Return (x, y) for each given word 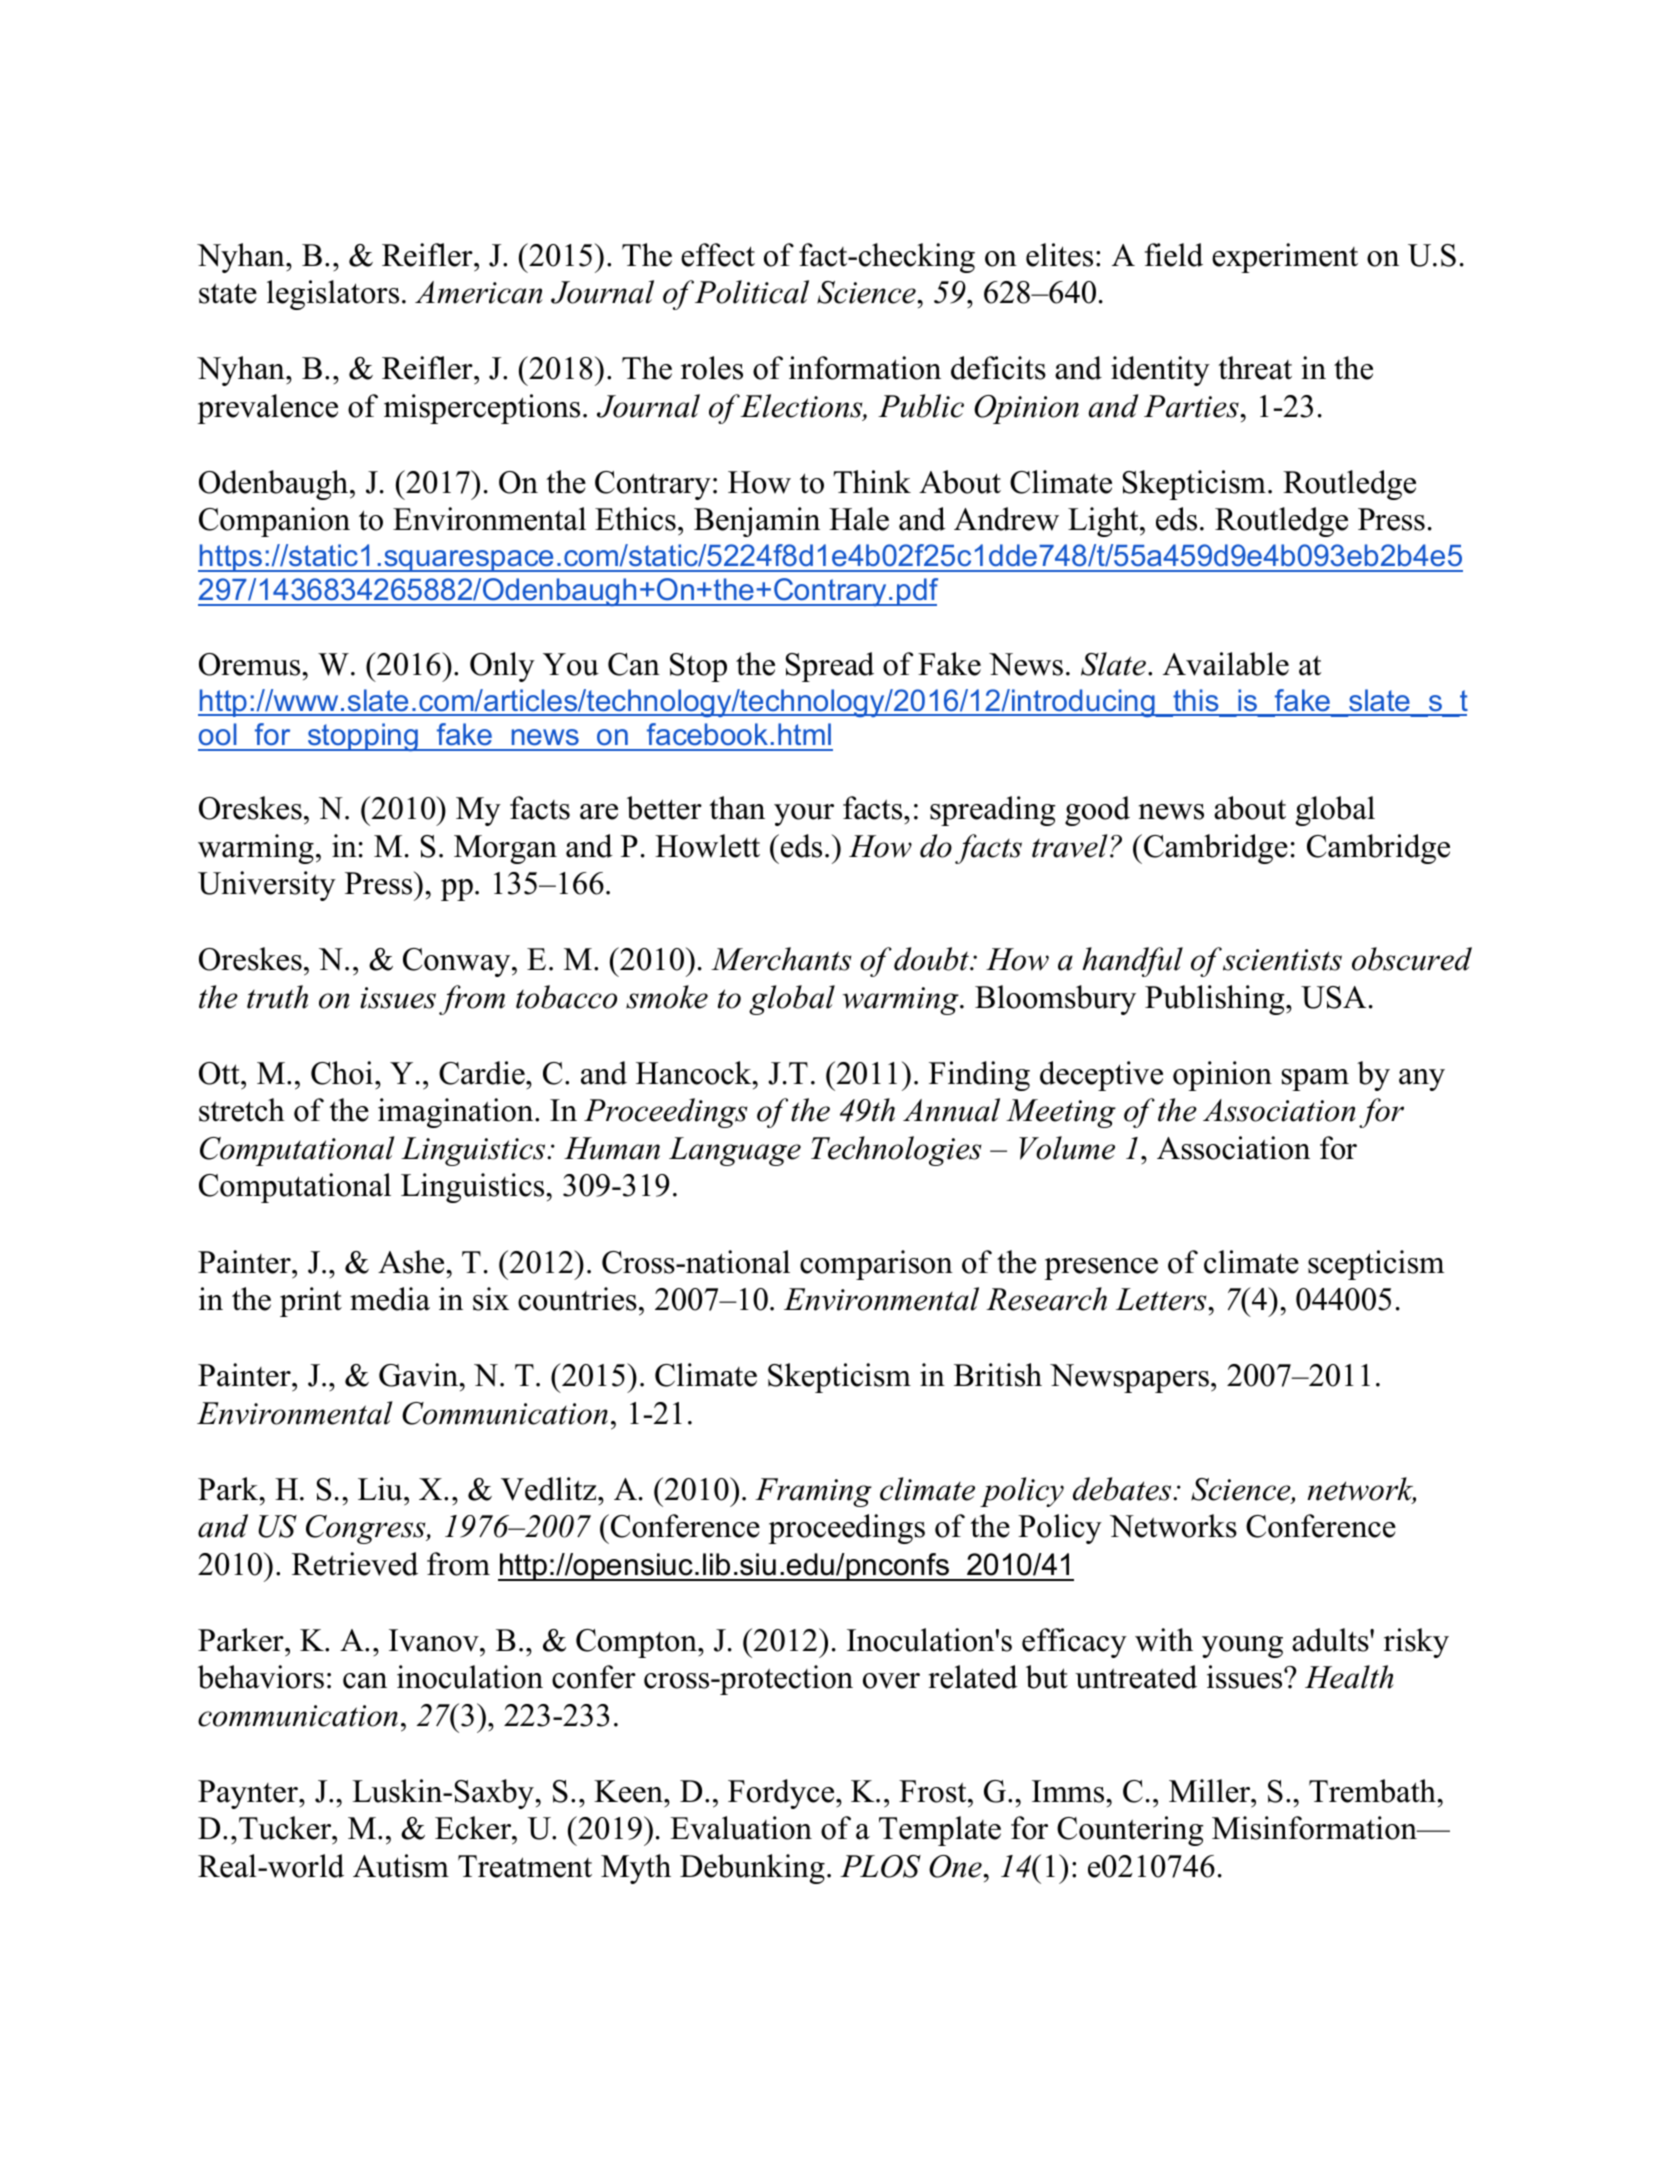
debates (1123, 1489)
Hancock (695, 1073)
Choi (342, 1073)
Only (502, 667)
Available (1226, 664)
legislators (333, 295)
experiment (1285, 258)
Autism (401, 1866)
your (804, 815)
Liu (381, 1489)
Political (752, 292)
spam (1315, 1080)
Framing (813, 1492)
